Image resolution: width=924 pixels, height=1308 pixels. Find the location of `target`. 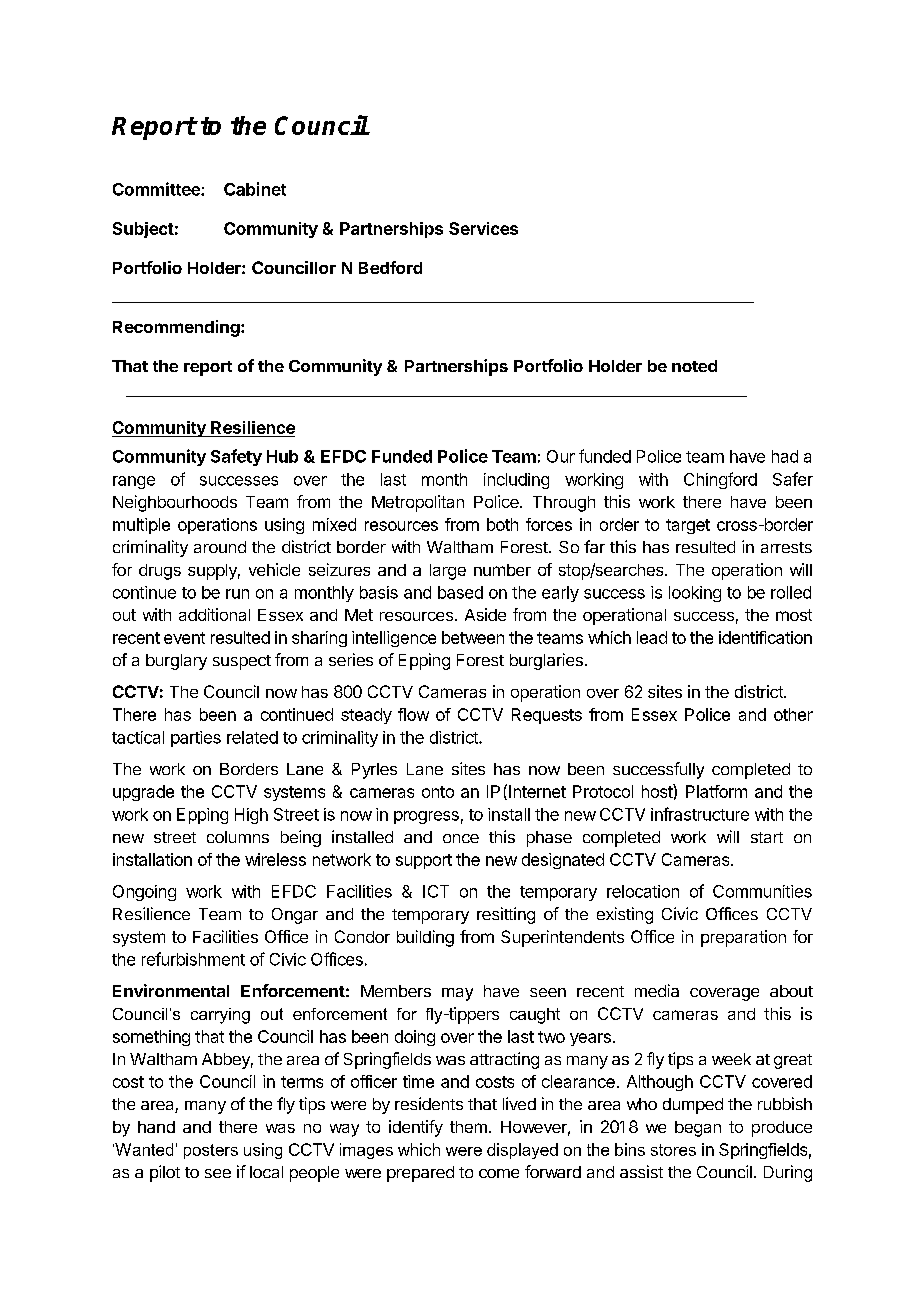

target is located at coordinates (688, 526).
